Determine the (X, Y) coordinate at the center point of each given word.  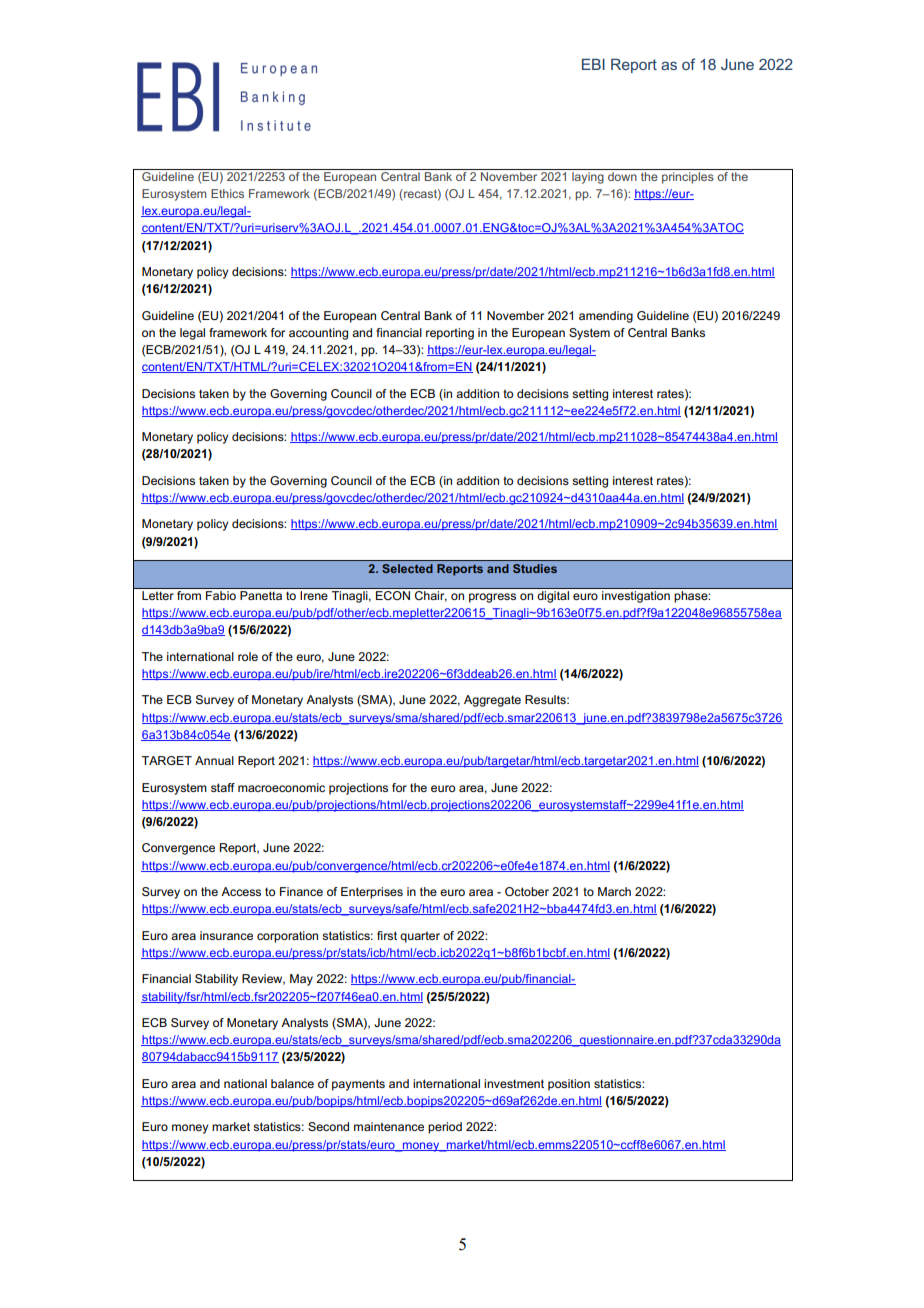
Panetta (261, 595)
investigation (636, 597)
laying (588, 178)
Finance (301, 891)
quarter (420, 937)
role (248, 656)
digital (553, 597)
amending (606, 317)
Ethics (227, 193)
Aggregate (492, 701)
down (622, 176)
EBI (593, 64)
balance (292, 1083)
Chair (431, 596)
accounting (318, 334)
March (614, 891)
